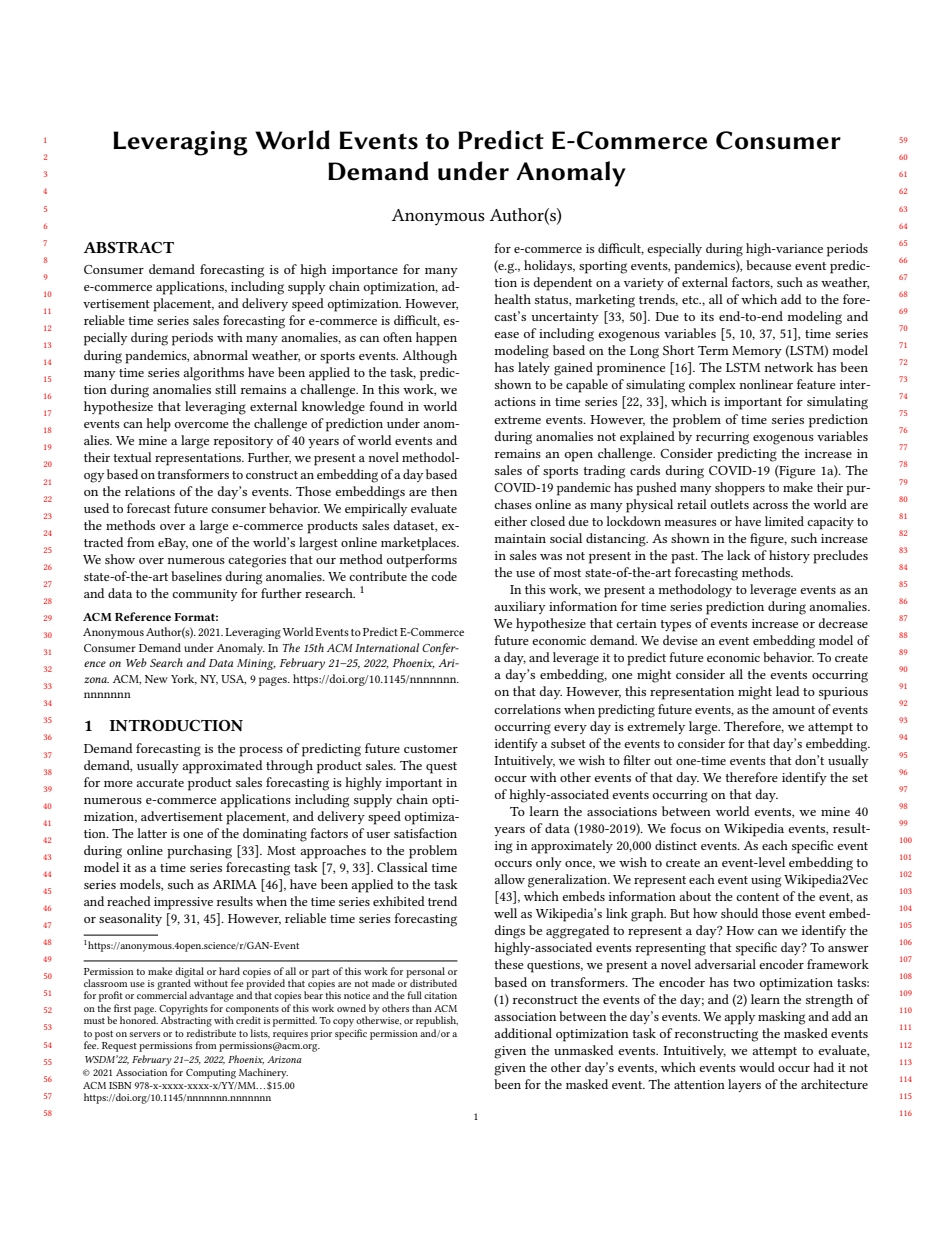  I want to click on because, so click(768, 265).
